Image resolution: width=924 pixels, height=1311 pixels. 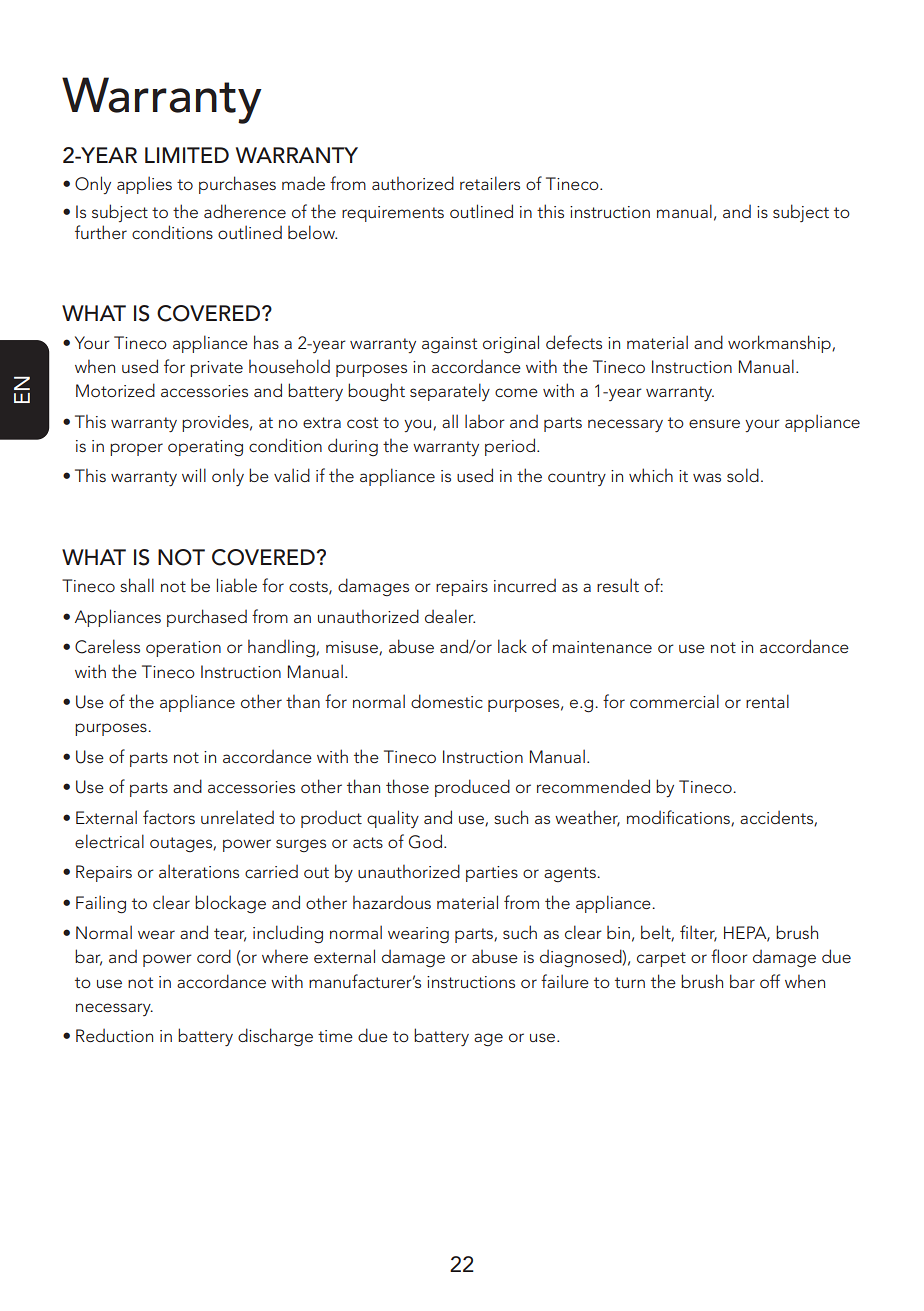 What do you see at coordinates (447, 701) in the page?
I see `domestic` at bounding box center [447, 701].
